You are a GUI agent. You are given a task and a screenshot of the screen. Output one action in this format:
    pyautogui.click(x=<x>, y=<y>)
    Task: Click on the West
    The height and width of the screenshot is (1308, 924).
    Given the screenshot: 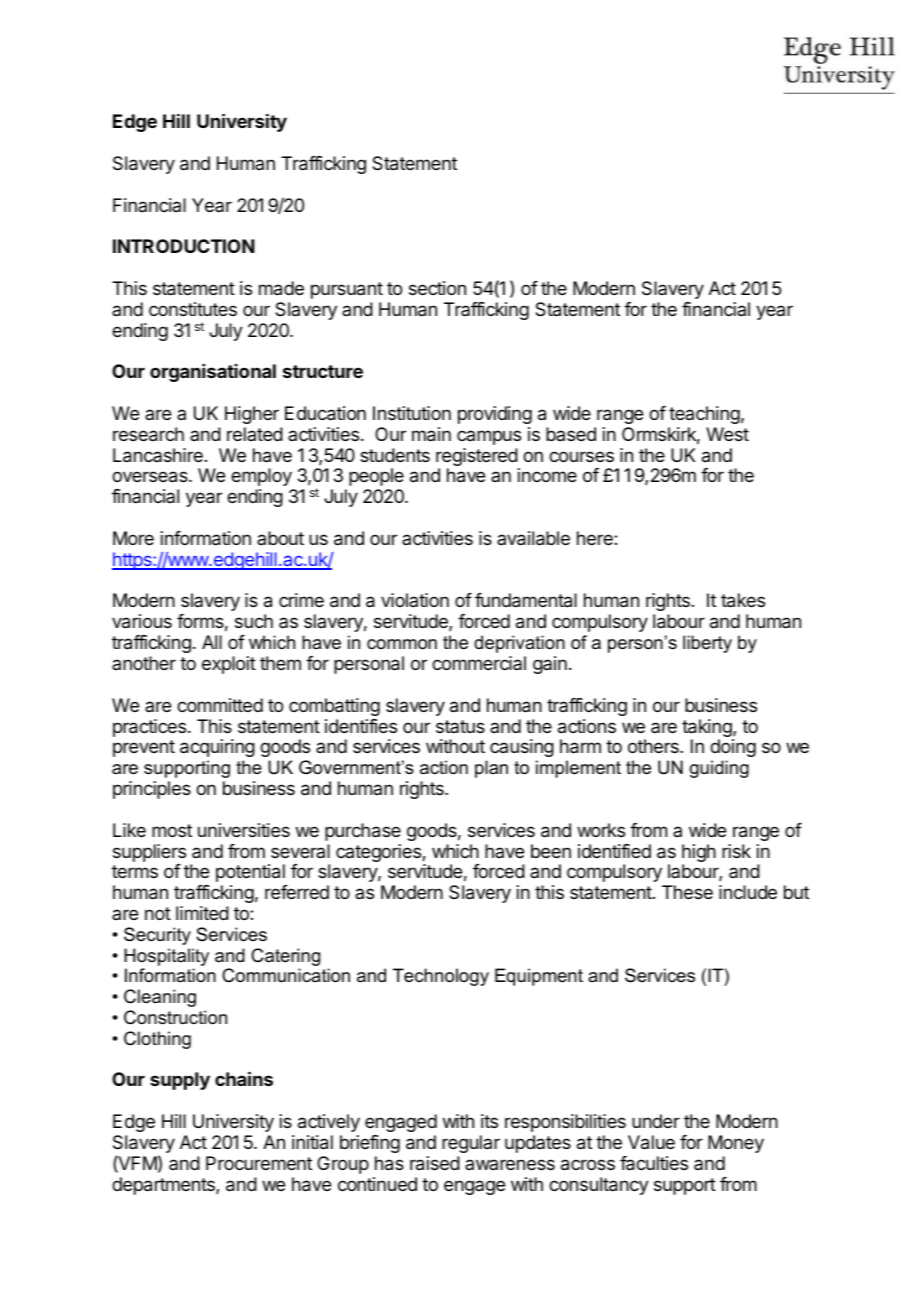 What is the action you would take?
    pyautogui.click(x=727, y=434)
